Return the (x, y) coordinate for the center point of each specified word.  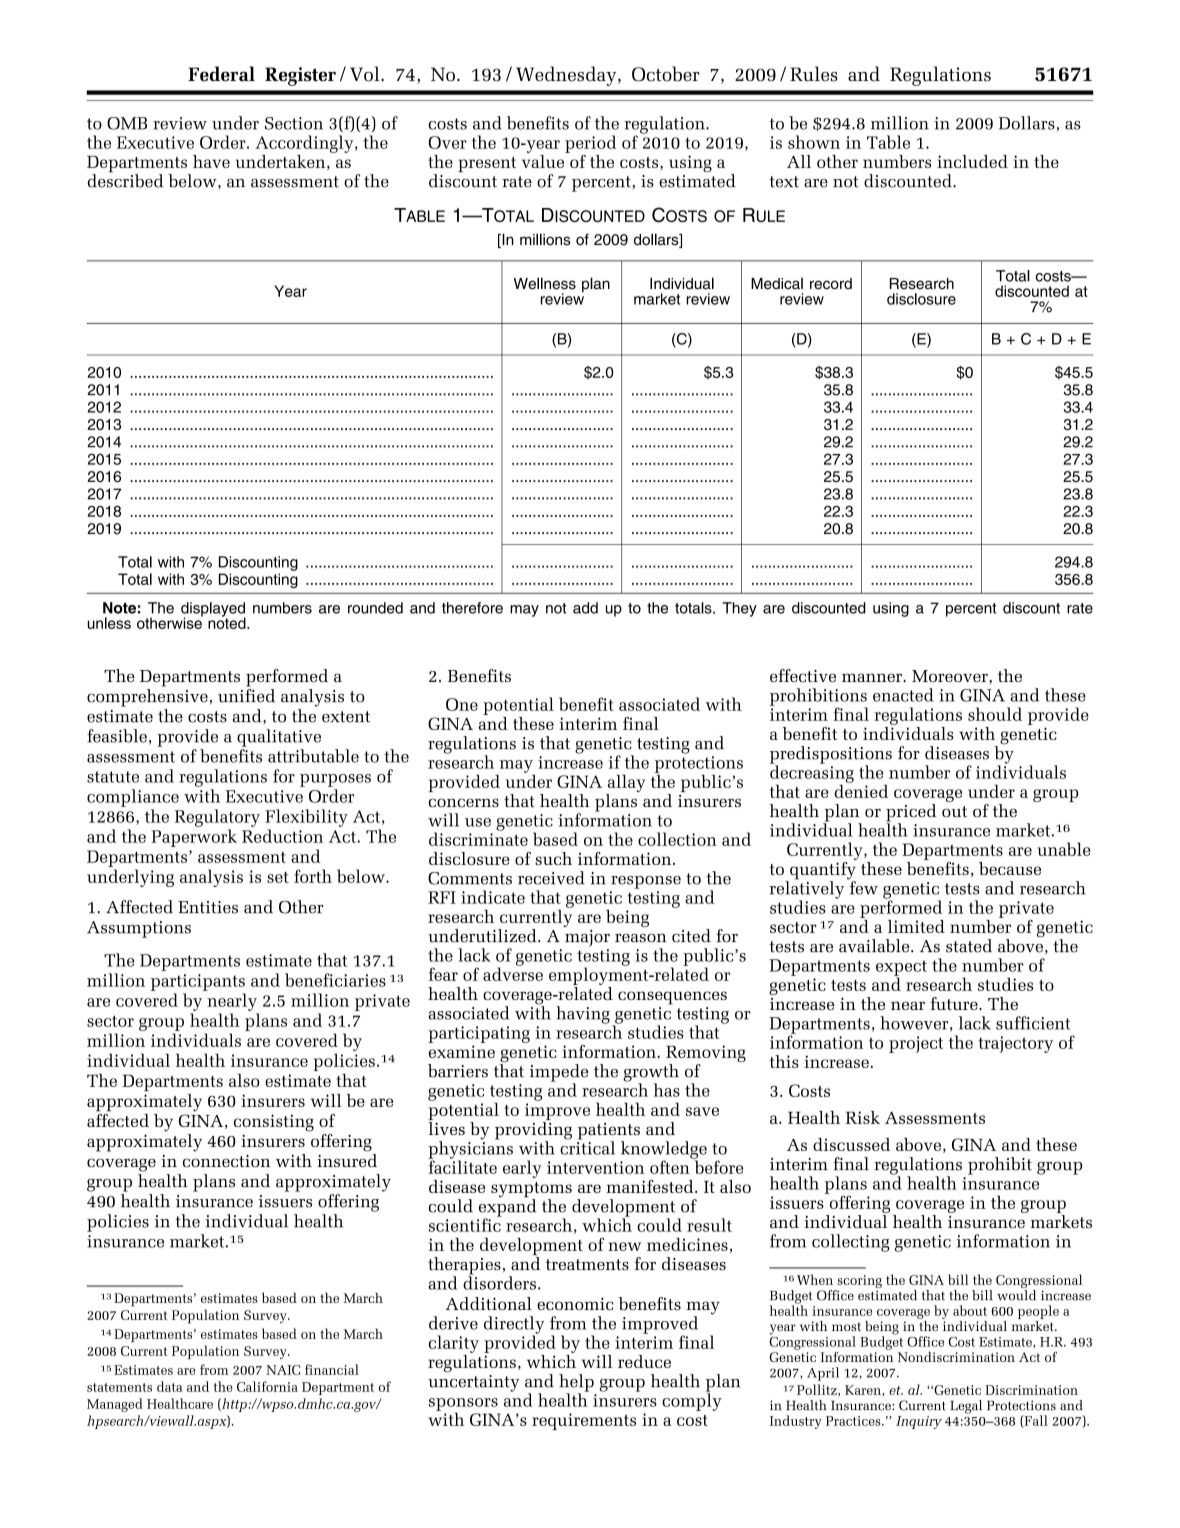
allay (625, 784)
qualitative (279, 738)
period (591, 144)
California (267, 1386)
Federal (221, 74)
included (972, 161)
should (995, 714)
